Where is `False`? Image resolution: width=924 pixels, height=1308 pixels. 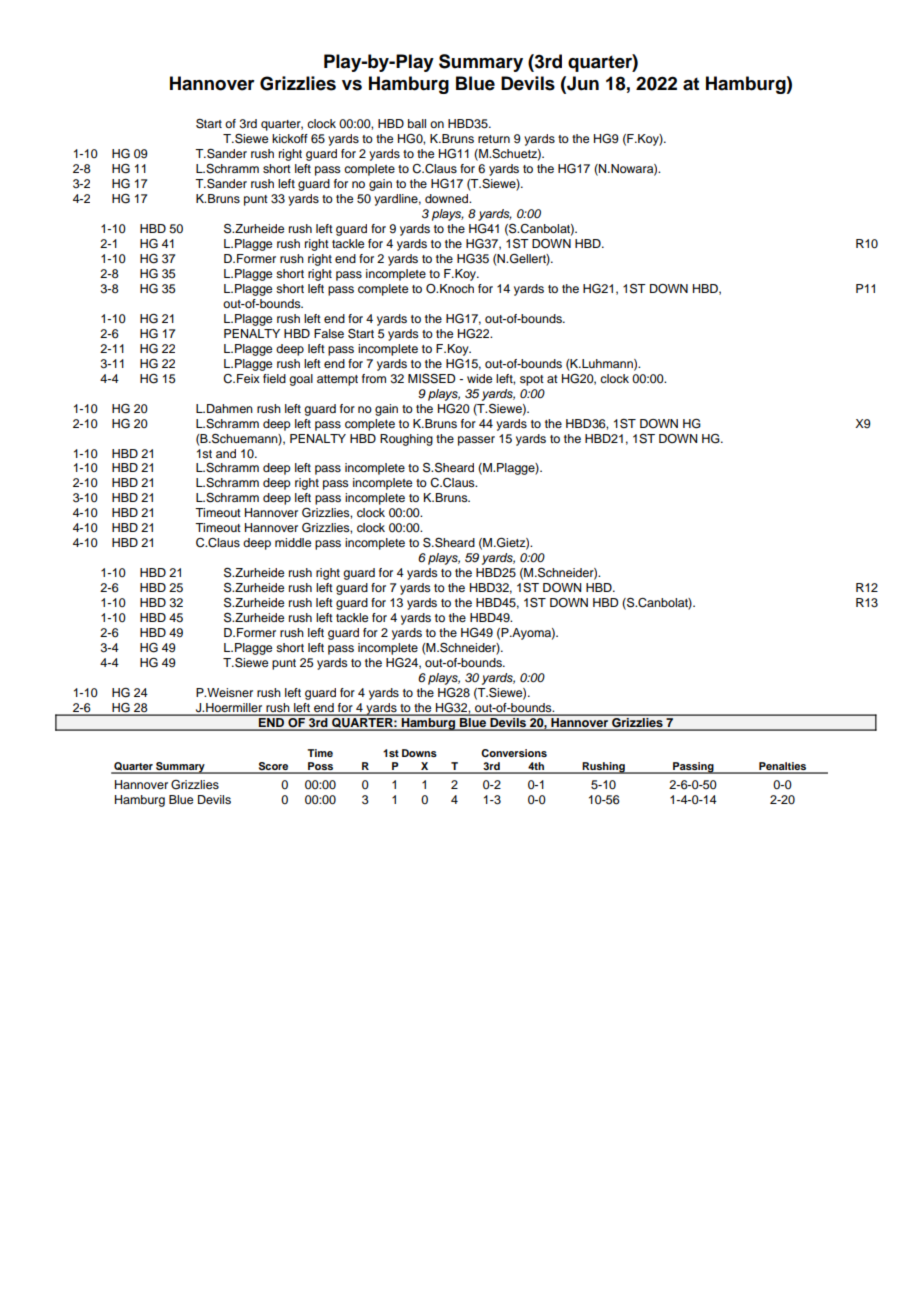
False is located at coordinates (329, 333).
